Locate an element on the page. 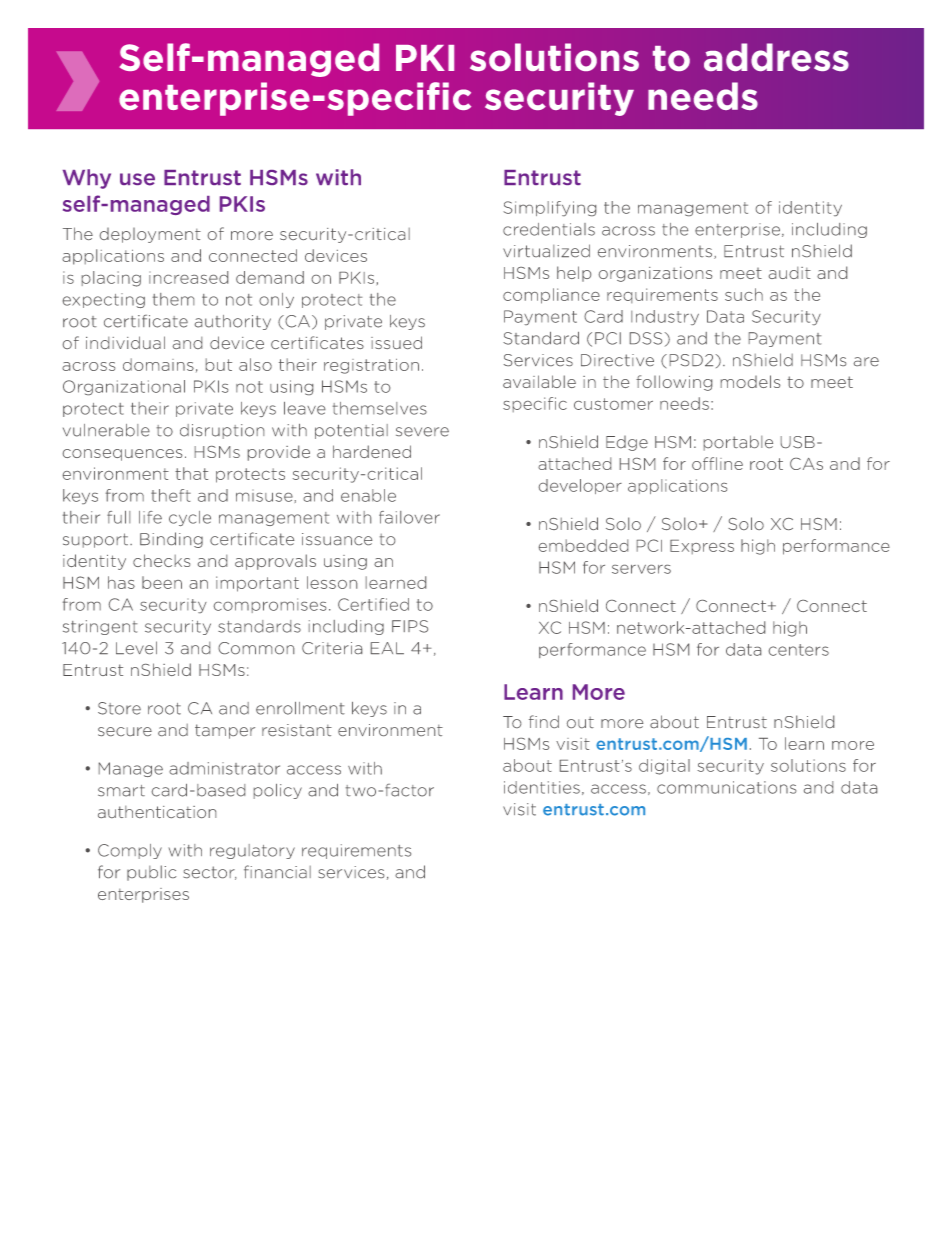 The height and width of the document is (1233, 952). that is located at coordinates (191, 473).
